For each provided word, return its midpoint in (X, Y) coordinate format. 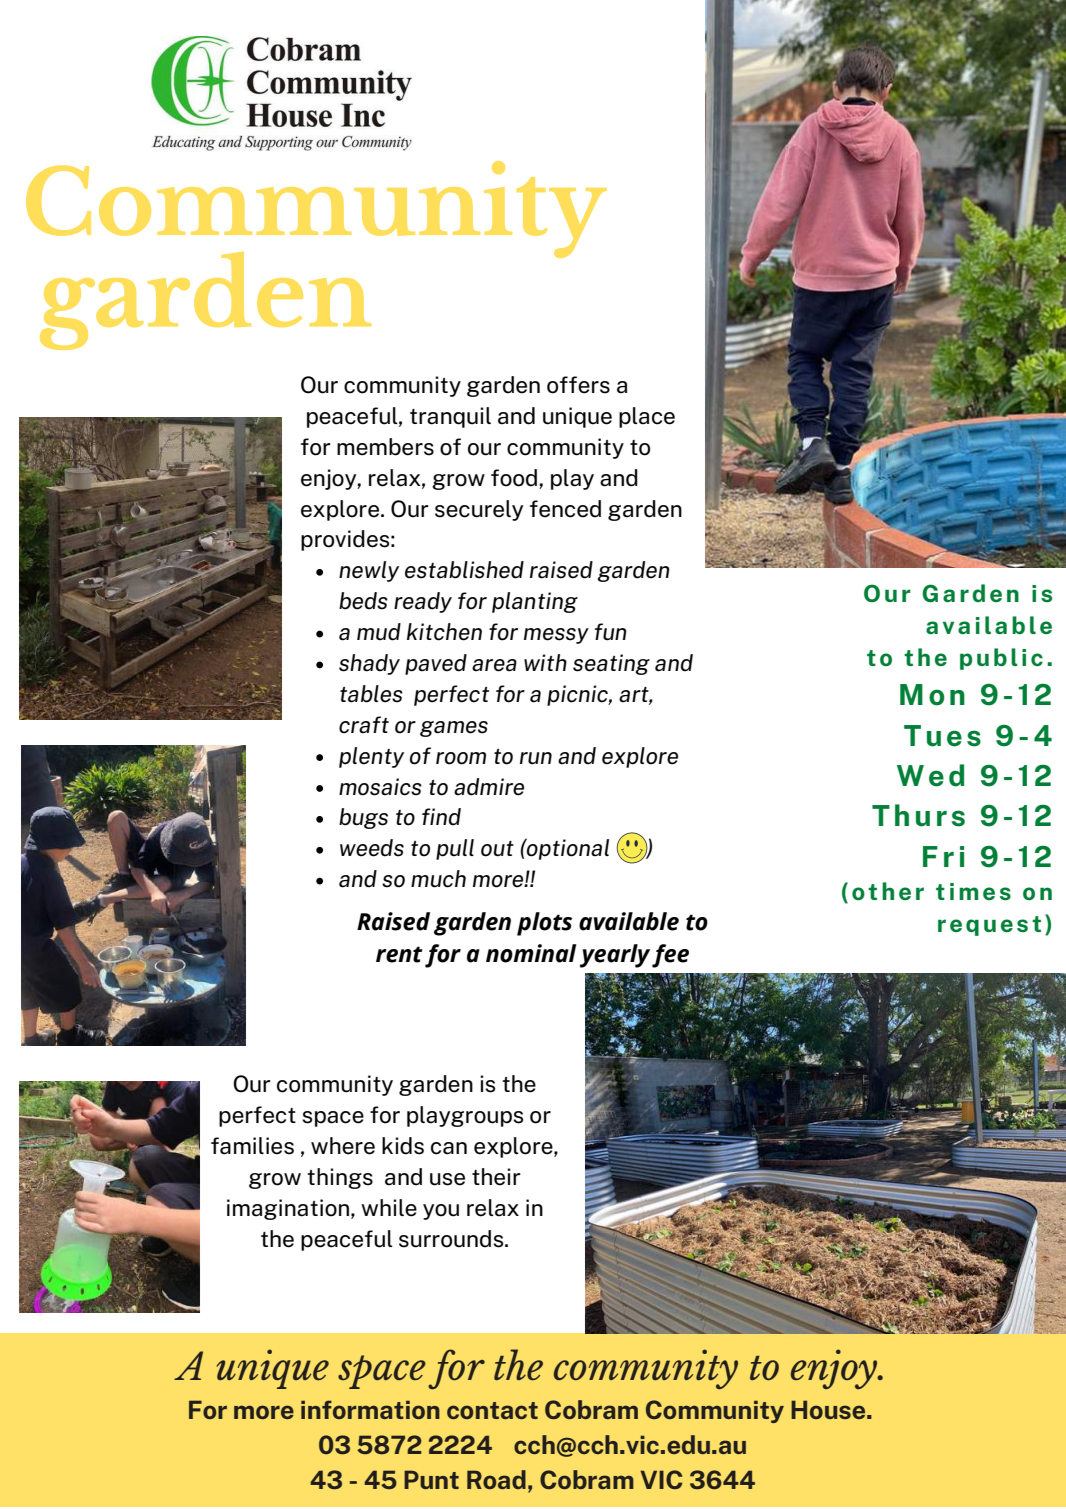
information (370, 1409)
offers (578, 385)
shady (369, 664)
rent (399, 954)
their (496, 1177)
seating (611, 664)
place (647, 417)
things (340, 1178)
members (385, 447)
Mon (932, 695)
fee (670, 956)
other (888, 891)
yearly (615, 956)
